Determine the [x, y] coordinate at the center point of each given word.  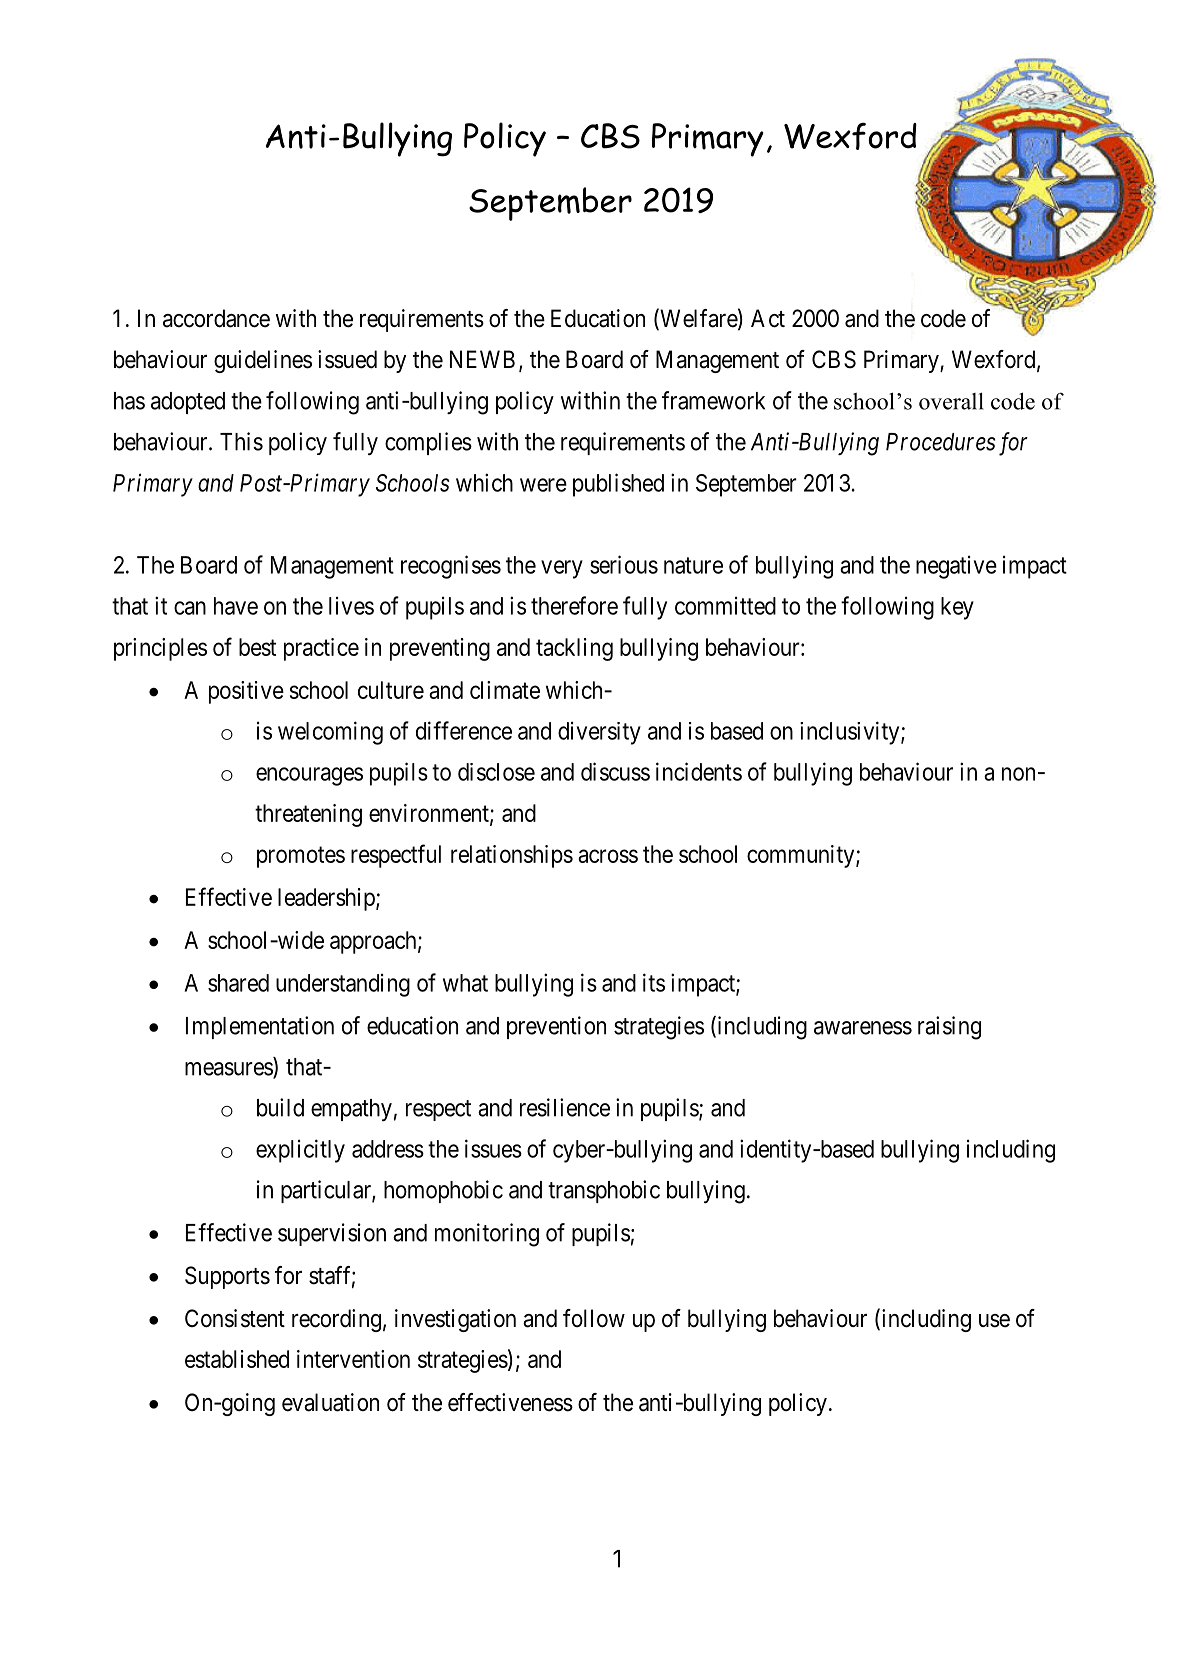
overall [951, 401]
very [562, 569]
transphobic [604, 1191]
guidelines [263, 361]
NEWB [482, 359]
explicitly [300, 1151]
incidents [699, 771]
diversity [599, 733]
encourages [309, 776]
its [654, 982]
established [237, 1359]
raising [949, 1028]
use [994, 1321]
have [236, 606]
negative [956, 567]
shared [238, 983]
